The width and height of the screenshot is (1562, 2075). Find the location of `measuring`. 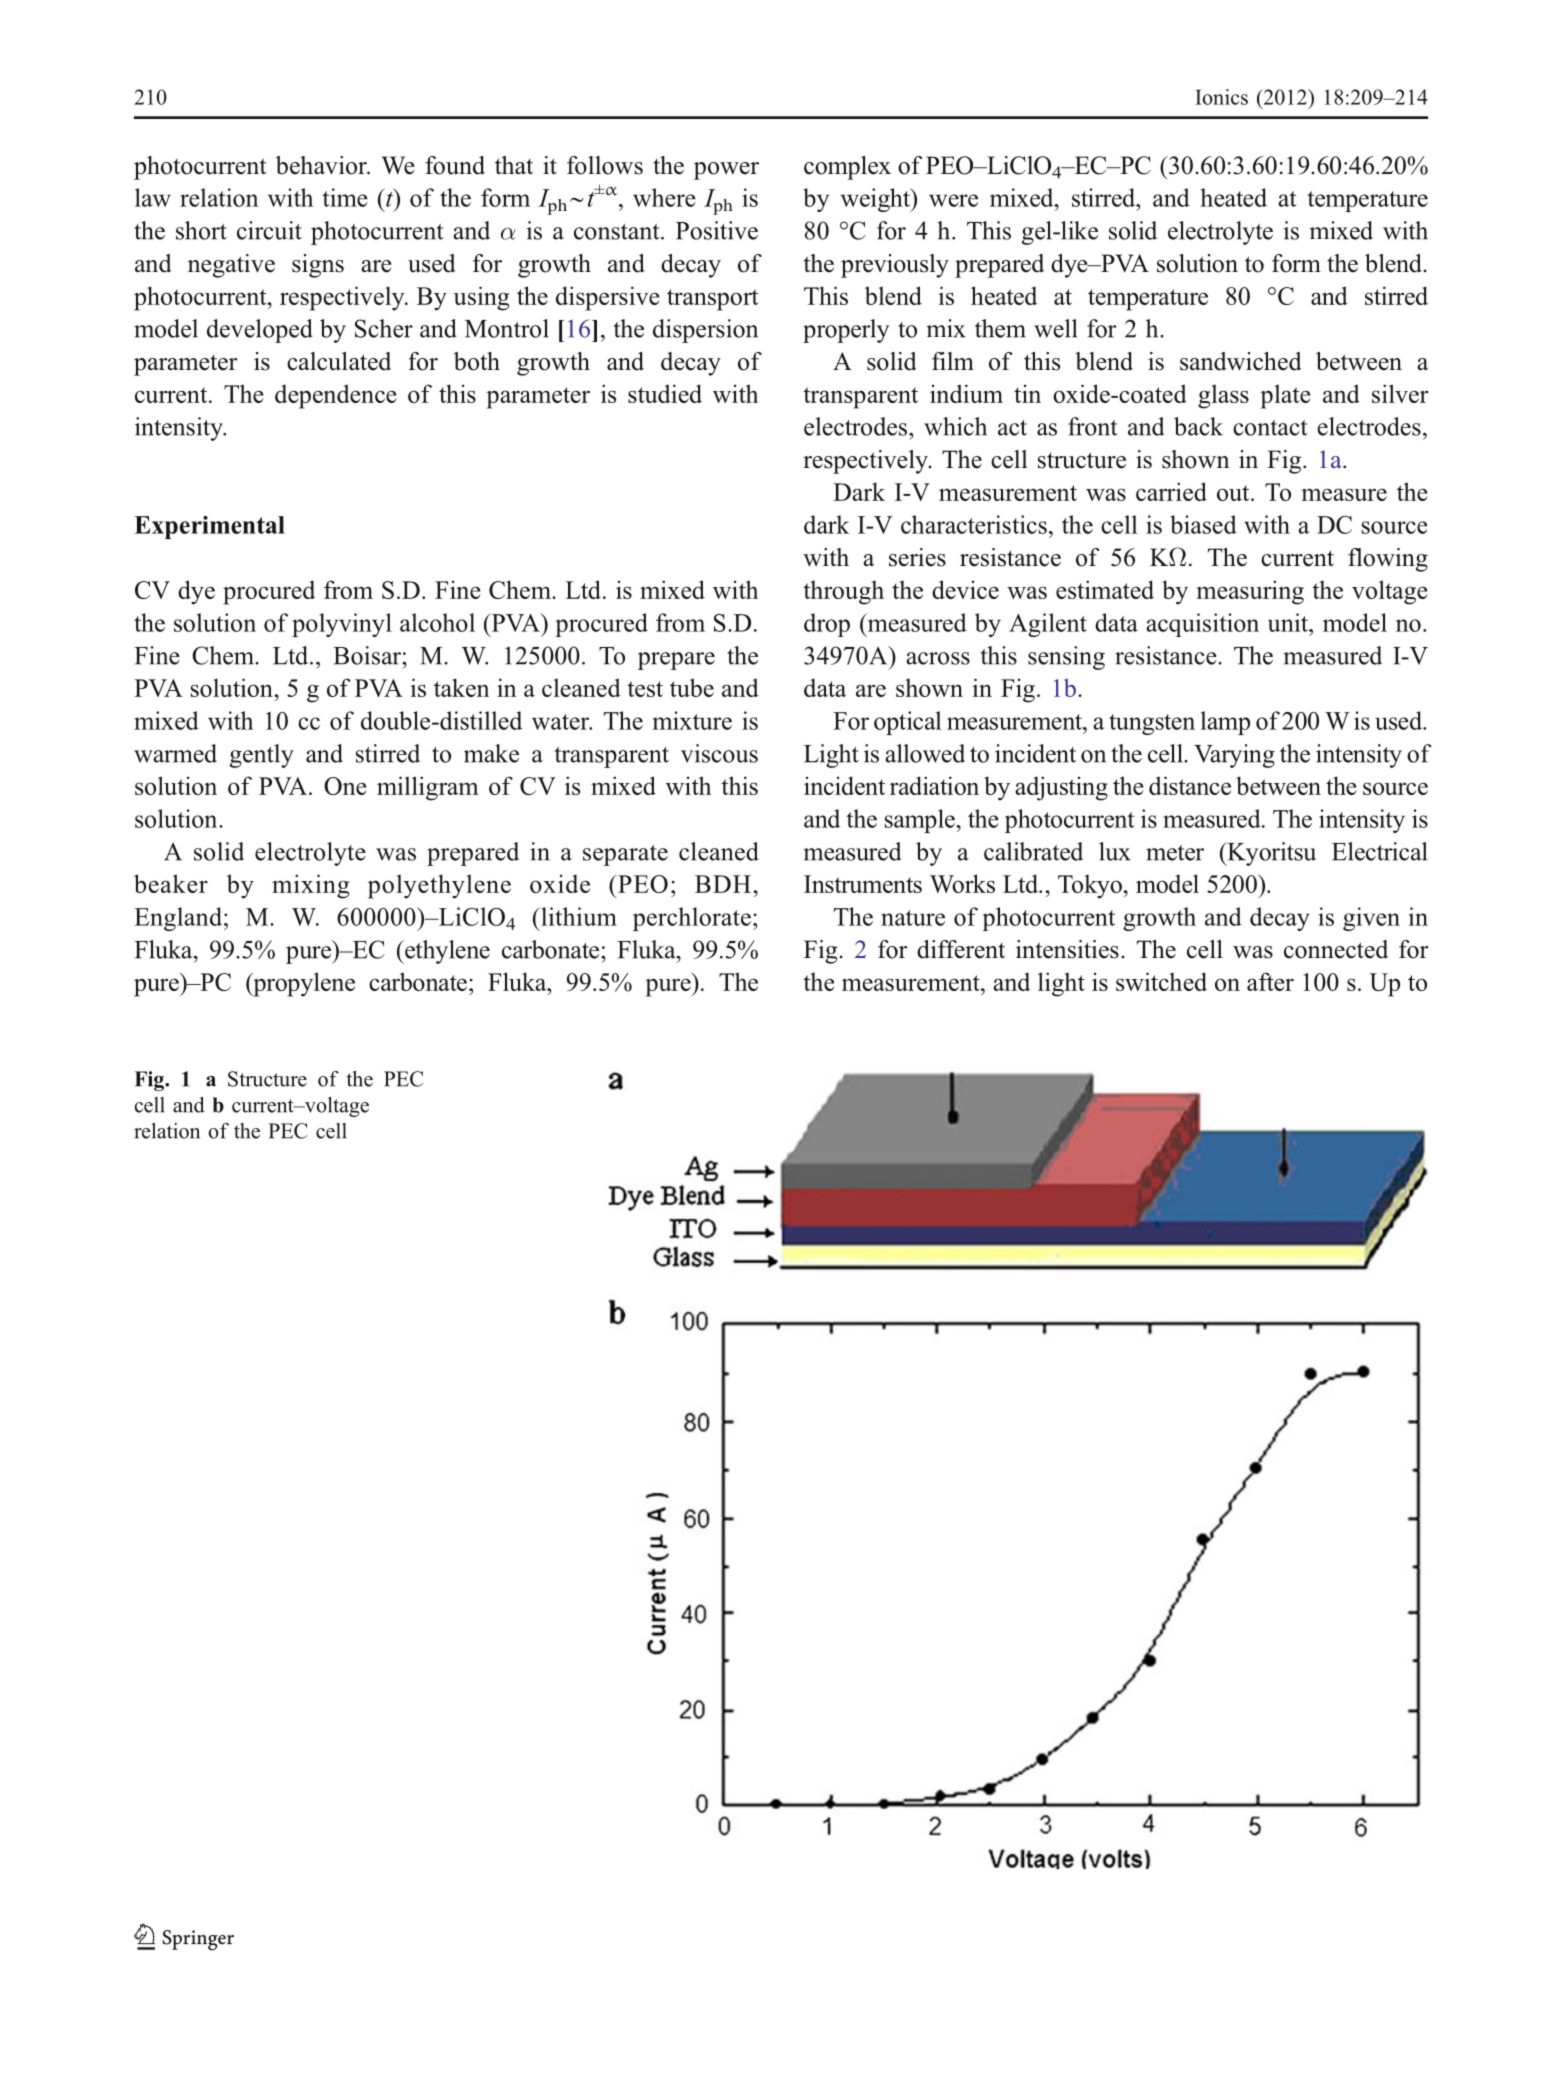

measuring is located at coordinates (1250, 592).
